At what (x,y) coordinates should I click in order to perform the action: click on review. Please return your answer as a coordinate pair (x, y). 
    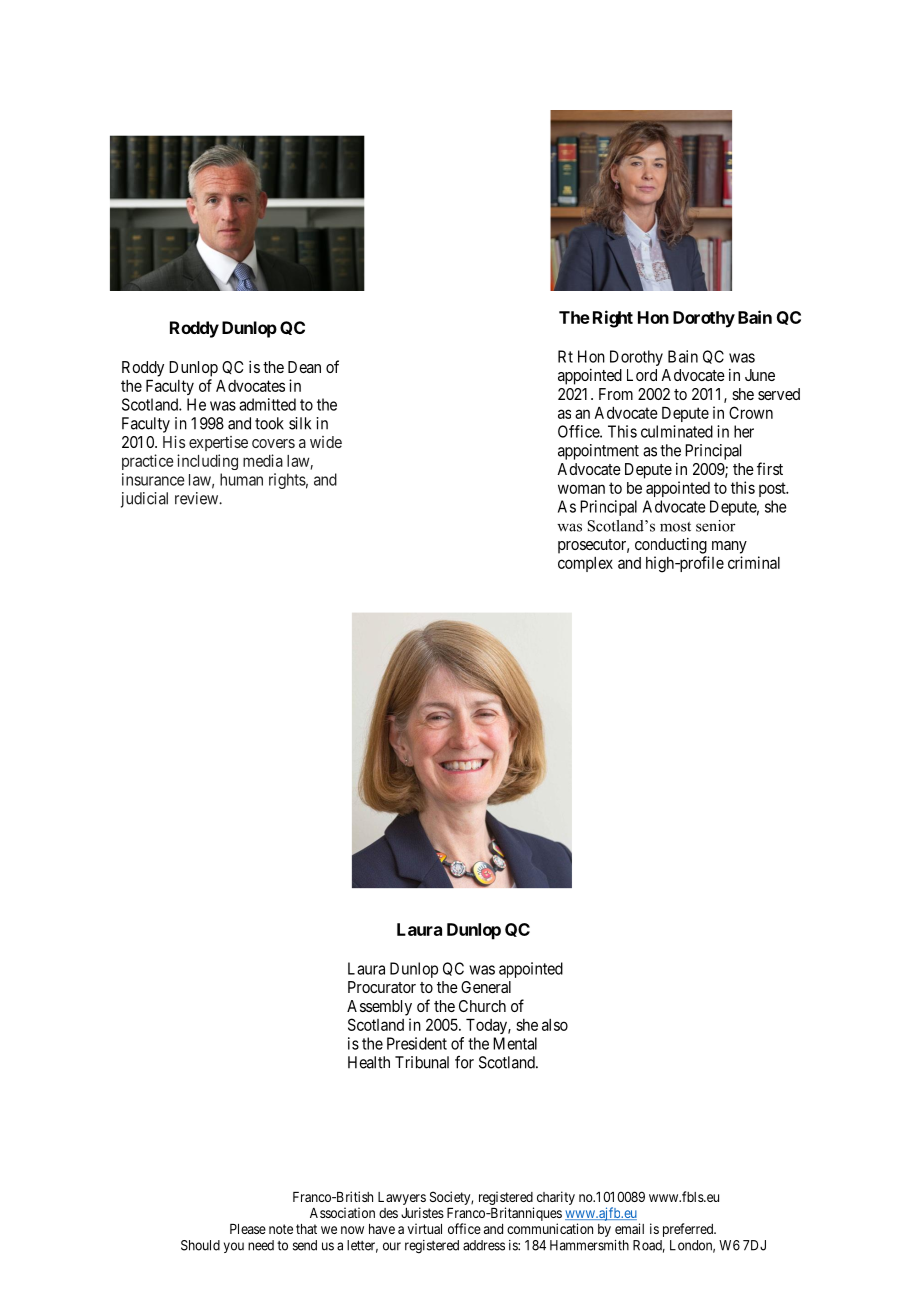
    Looking at the image, I should click on (197, 498).
